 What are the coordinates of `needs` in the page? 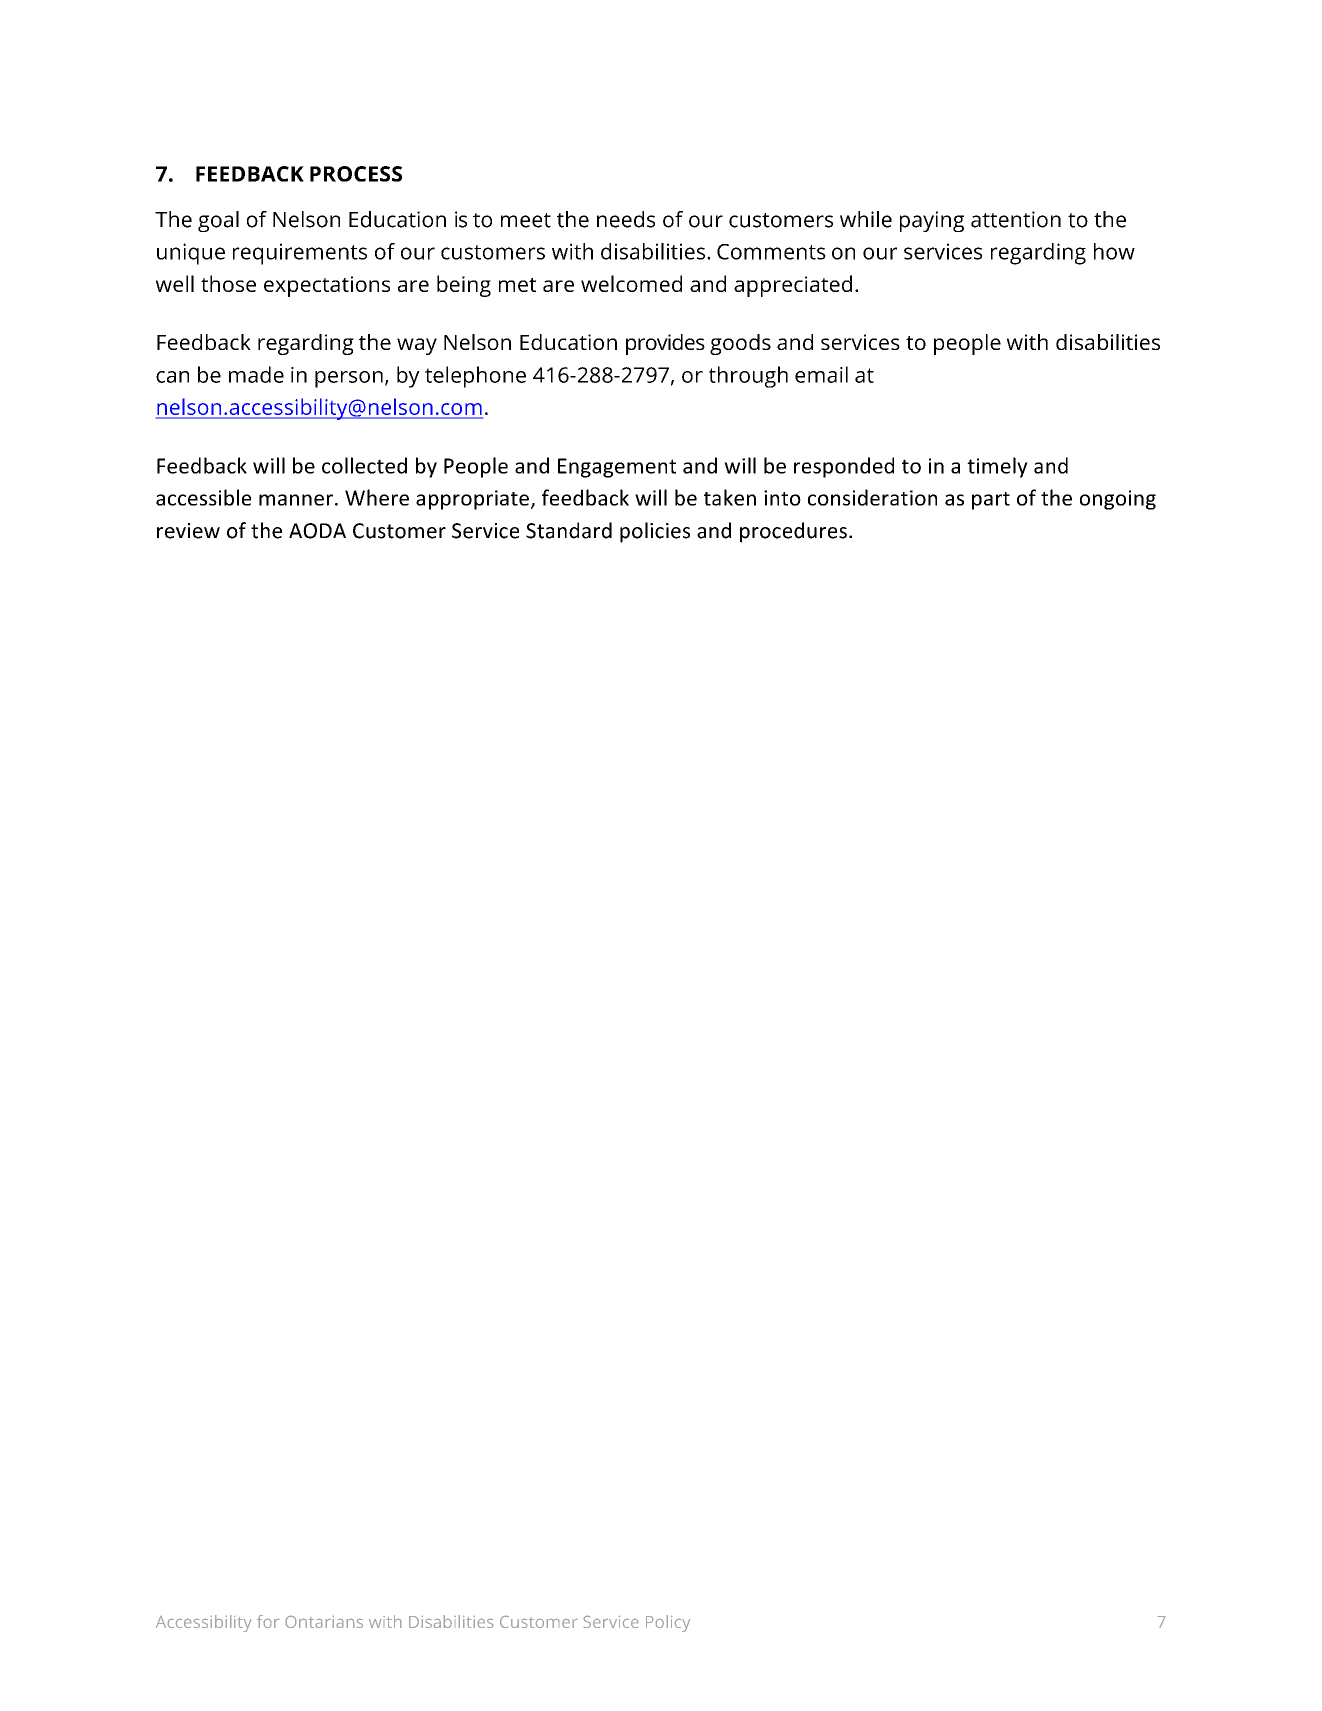 It's located at (626, 219).
